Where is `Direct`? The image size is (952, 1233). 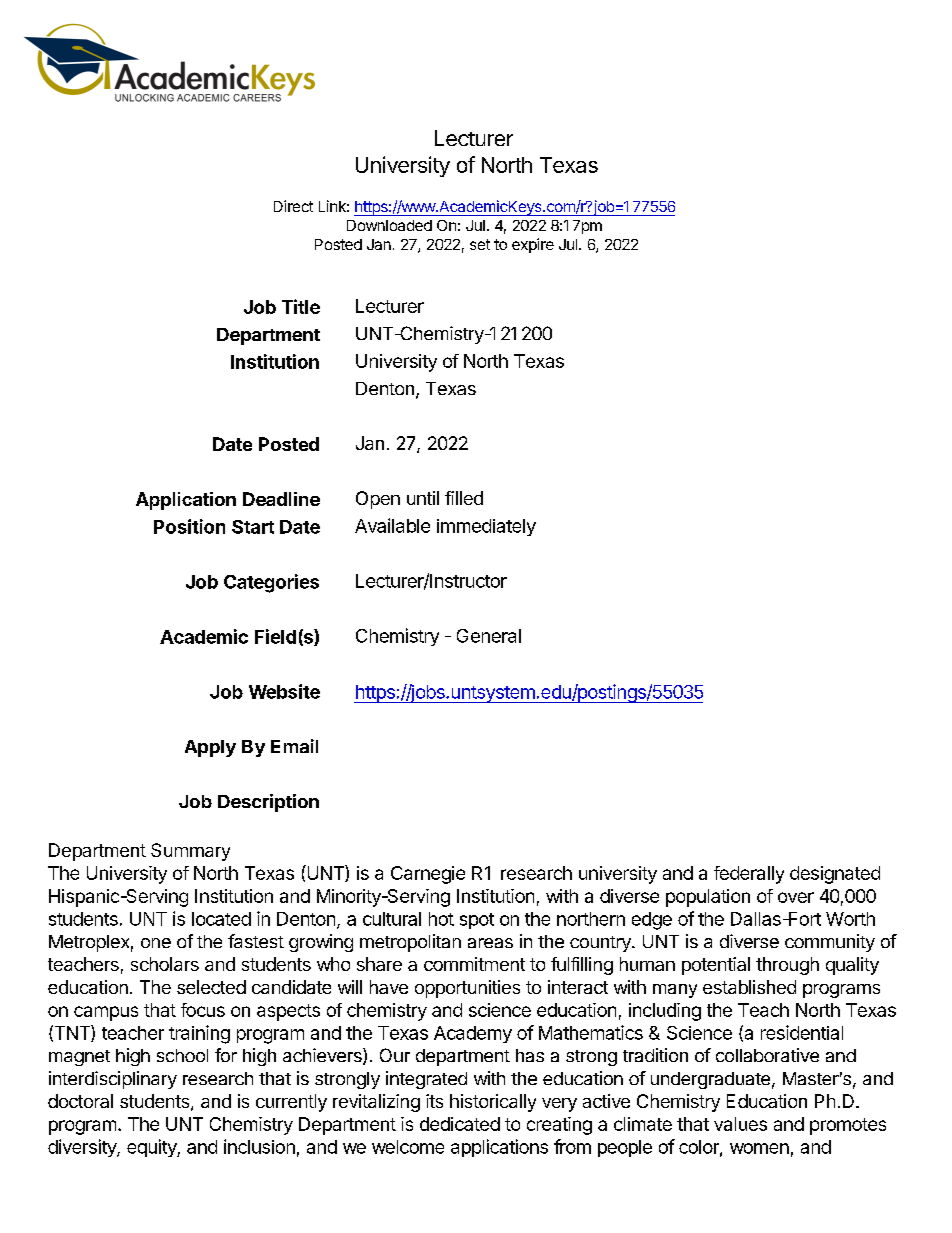 Direct is located at coordinates (293, 206).
